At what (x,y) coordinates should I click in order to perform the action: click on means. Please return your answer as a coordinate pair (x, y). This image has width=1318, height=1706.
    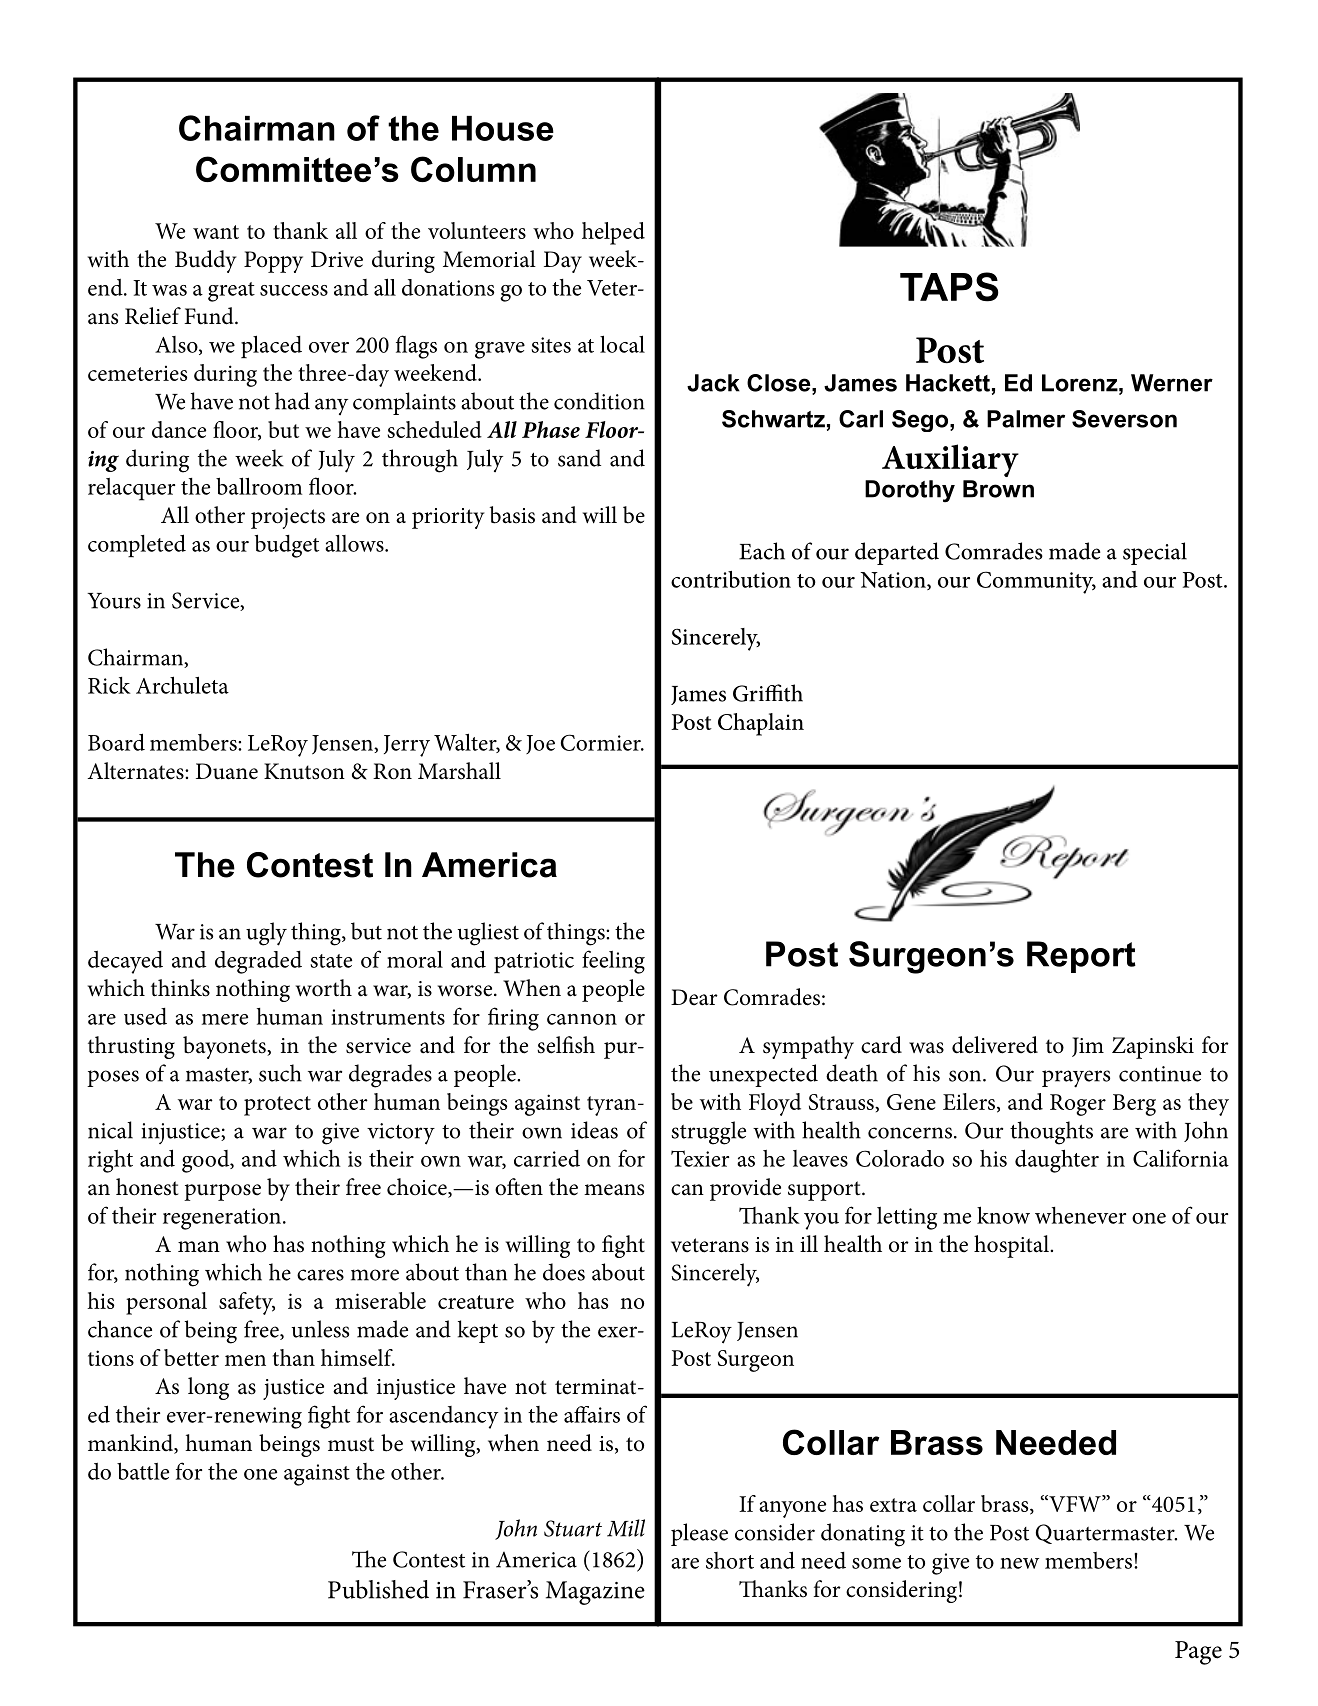
    Looking at the image, I should click on (614, 1190).
